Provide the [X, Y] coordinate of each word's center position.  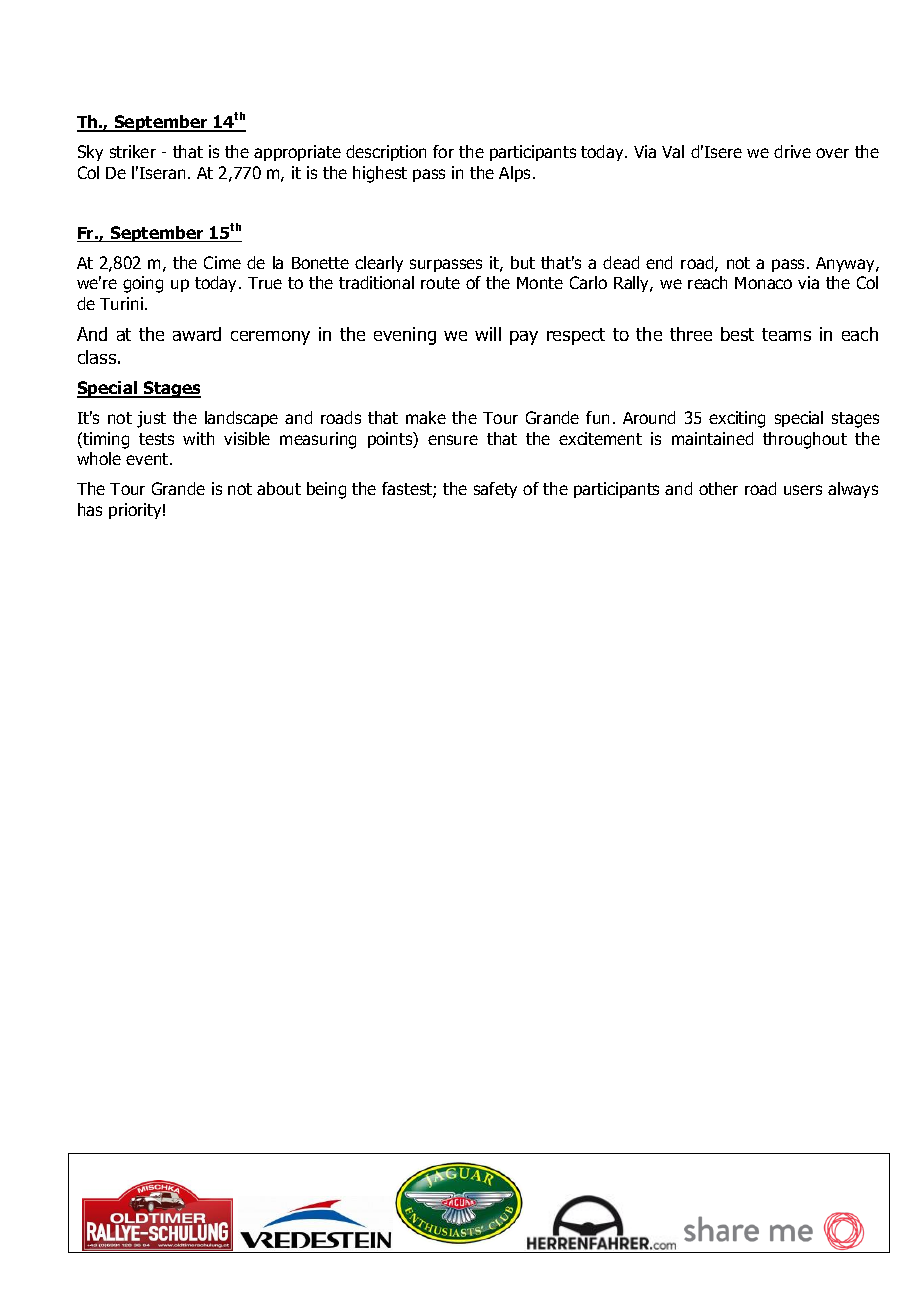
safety [495, 490]
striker [133, 151]
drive [792, 151]
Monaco [763, 283]
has [90, 509]
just [151, 419]
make [426, 417]
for [443, 151]
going [143, 284]
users [803, 490]
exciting [737, 419]
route [440, 283]
